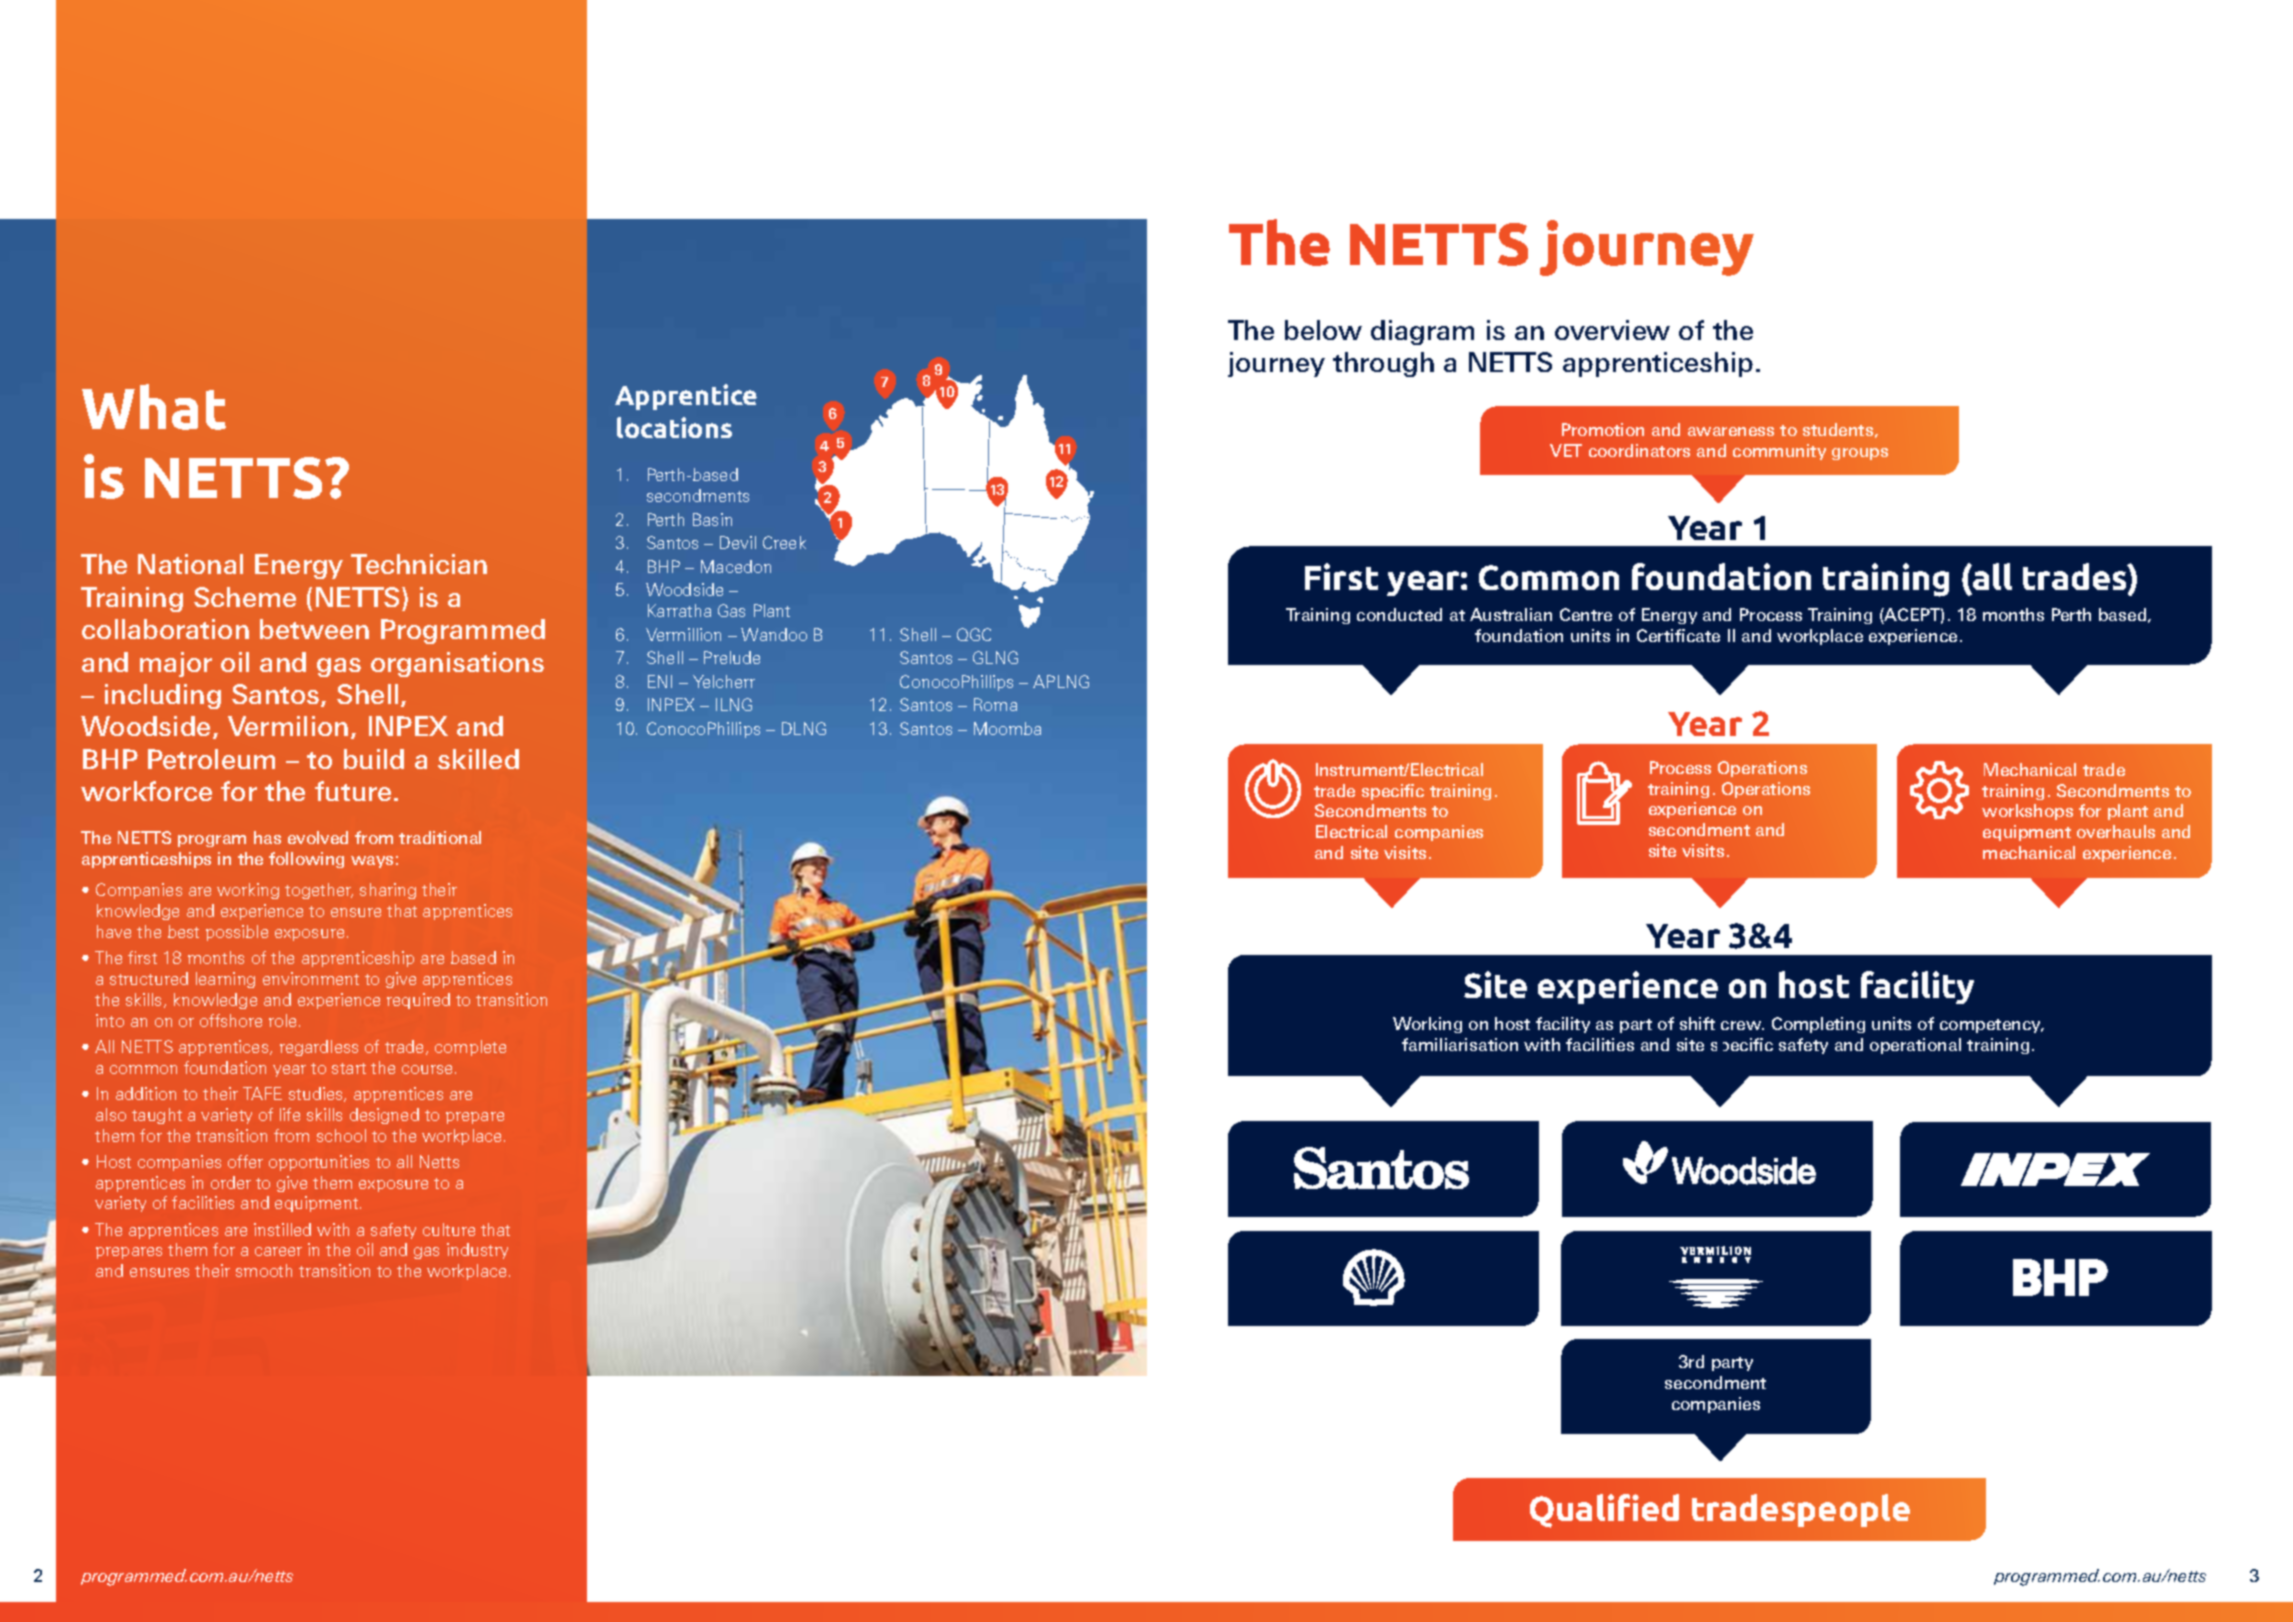  Describe the element at coordinates (1731, 431) in the document. I see `awareness` at that location.
